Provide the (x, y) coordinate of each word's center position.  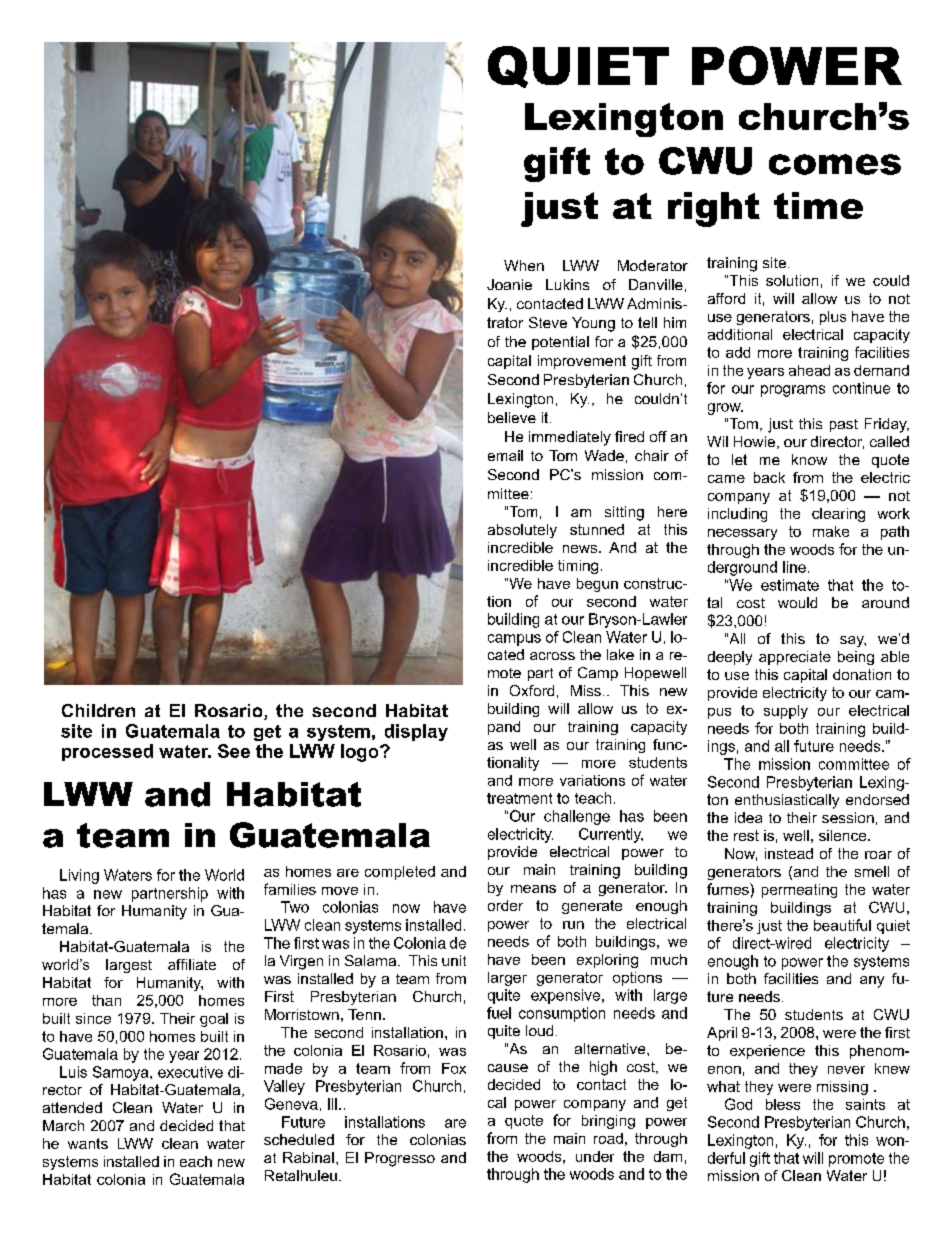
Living (79, 876)
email (505, 455)
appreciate (795, 658)
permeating (799, 891)
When (524, 265)
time (818, 205)
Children (98, 710)
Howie (754, 441)
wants (88, 1143)
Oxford (532, 690)
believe (512, 417)
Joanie (509, 284)
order (505, 905)
